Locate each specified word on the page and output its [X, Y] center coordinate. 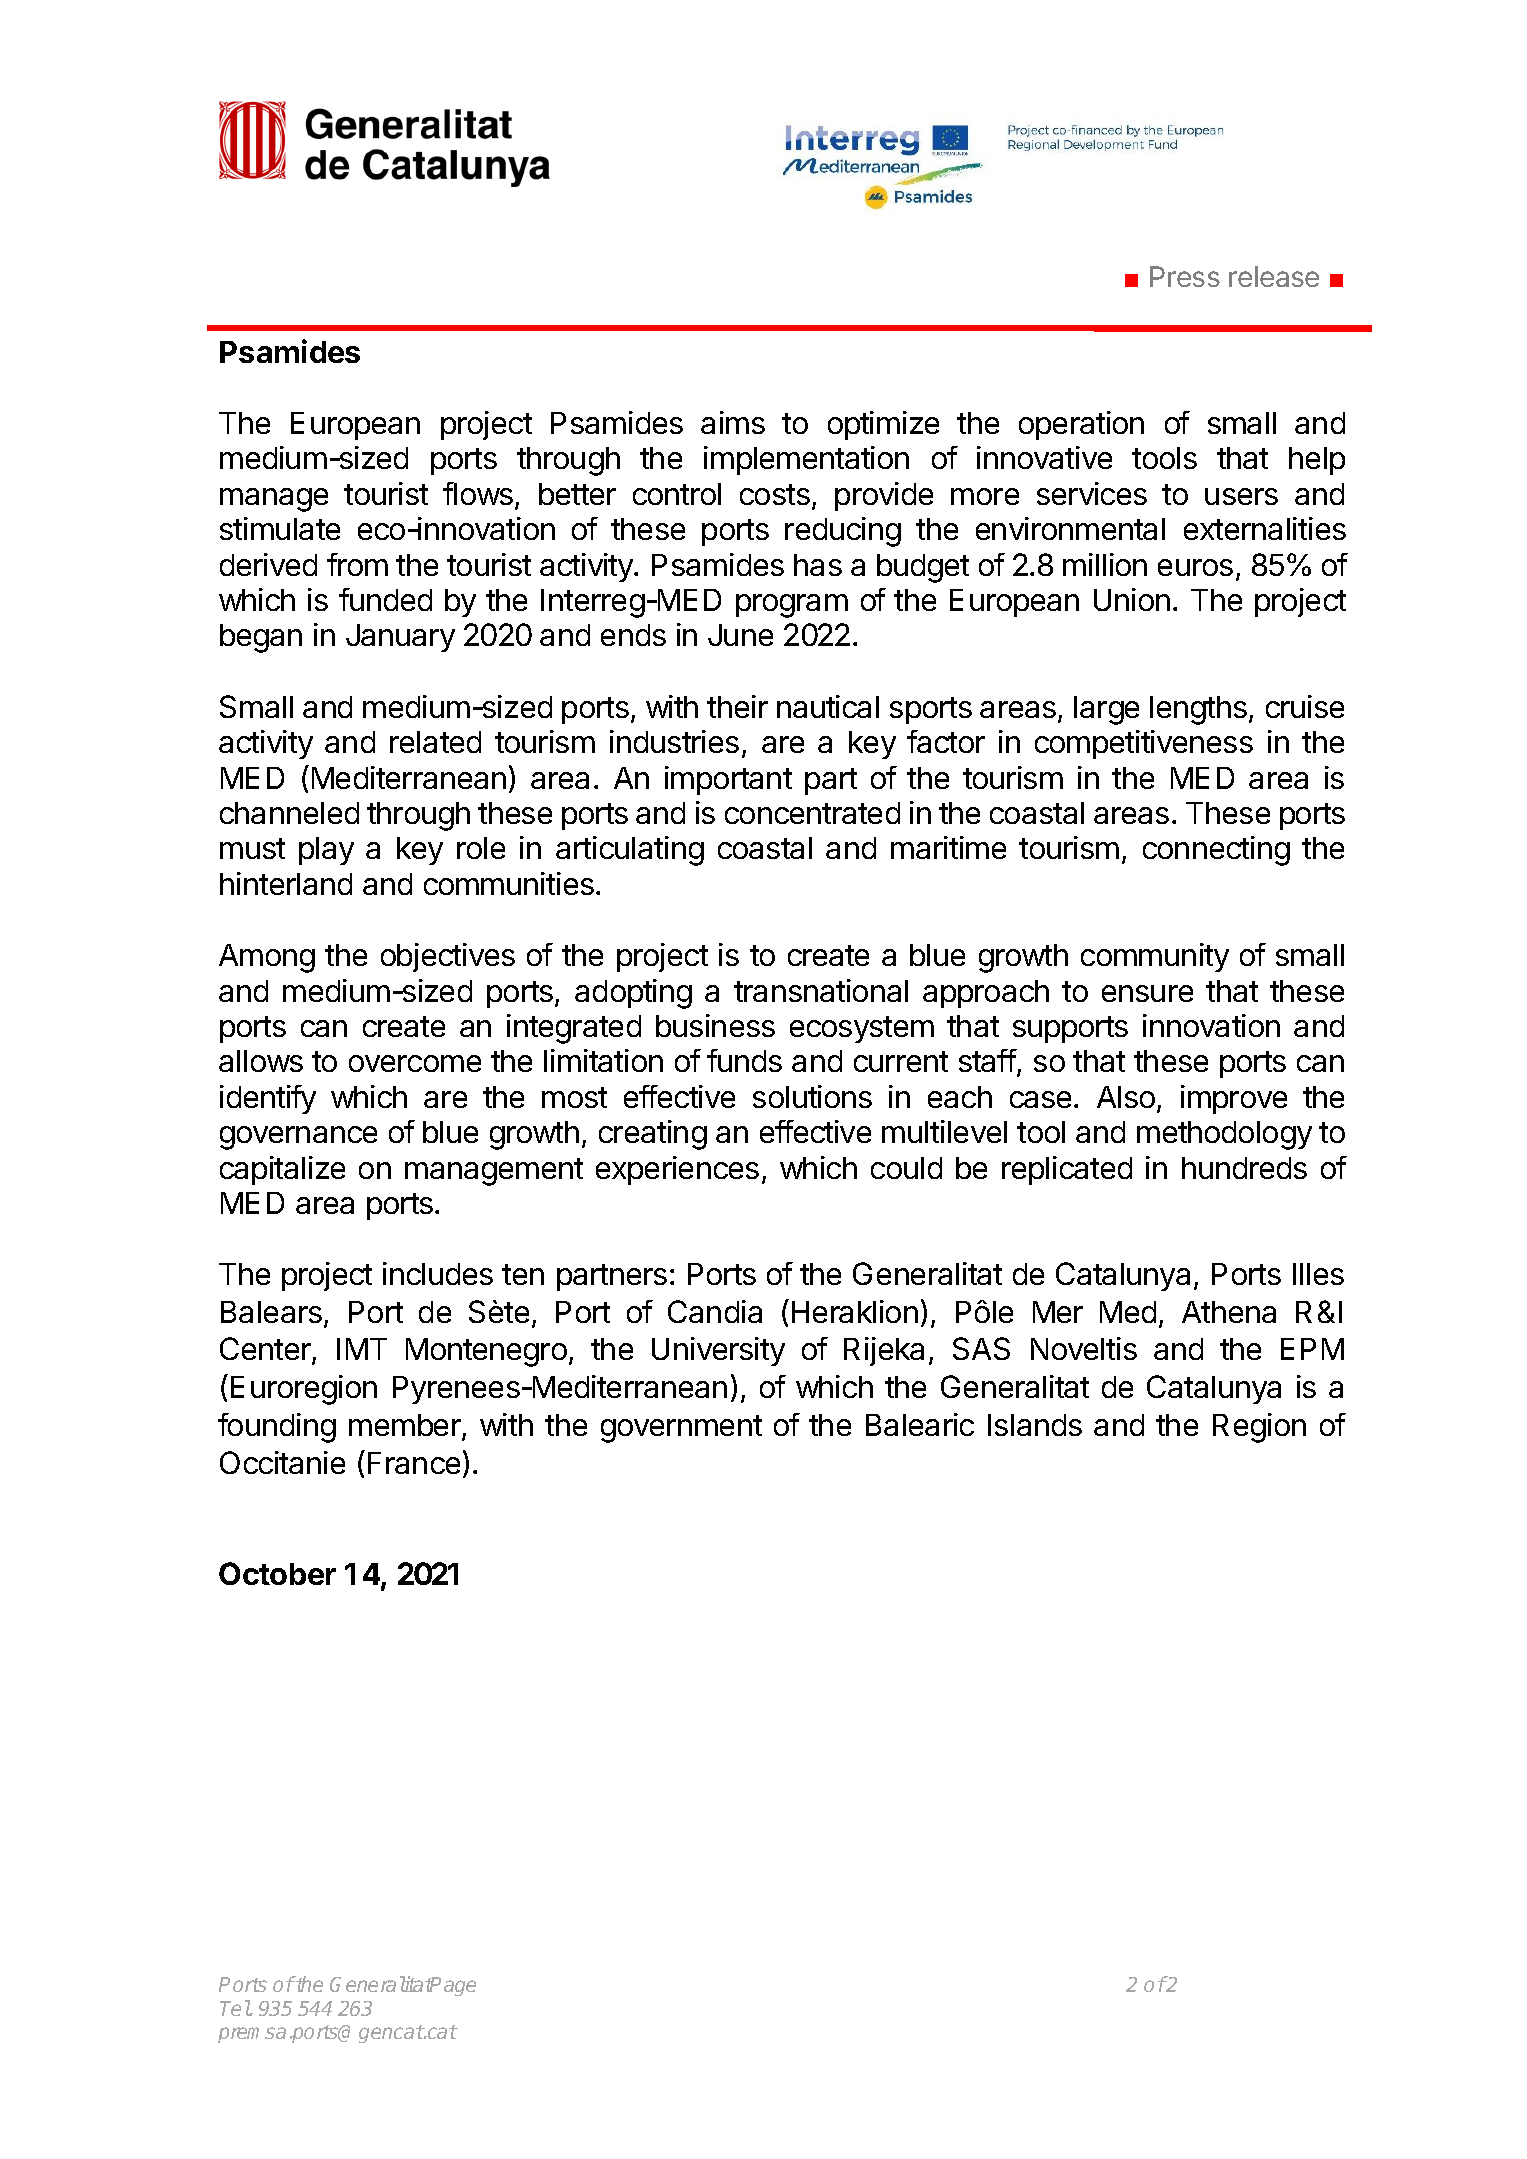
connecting [1216, 851]
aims [733, 422]
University [718, 1351]
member [406, 1427]
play [326, 851]
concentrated [812, 813]
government [681, 1429]
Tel [235, 2008]
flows [478, 493]
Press [1185, 276]
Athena [1229, 1312]
